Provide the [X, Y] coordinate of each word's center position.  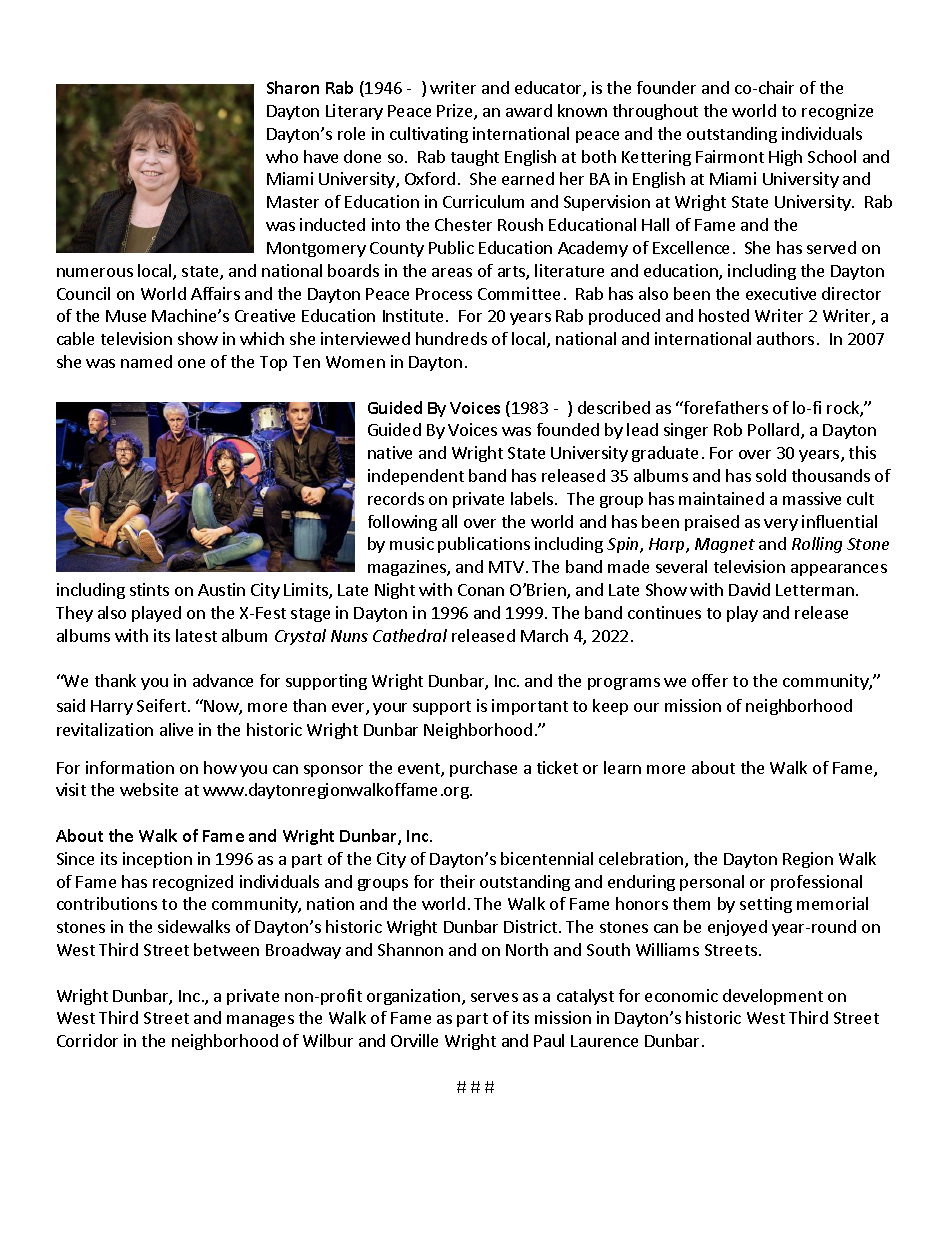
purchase [483, 769]
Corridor [87, 1040]
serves [494, 997]
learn [622, 767]
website [149, 789]
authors [785, 338]
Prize [456, 112]
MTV [506, 567]
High [785, 158]
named [146, 361]
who [282, 156]
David [749, 589]
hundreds [451, 338]
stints [149, 589]
